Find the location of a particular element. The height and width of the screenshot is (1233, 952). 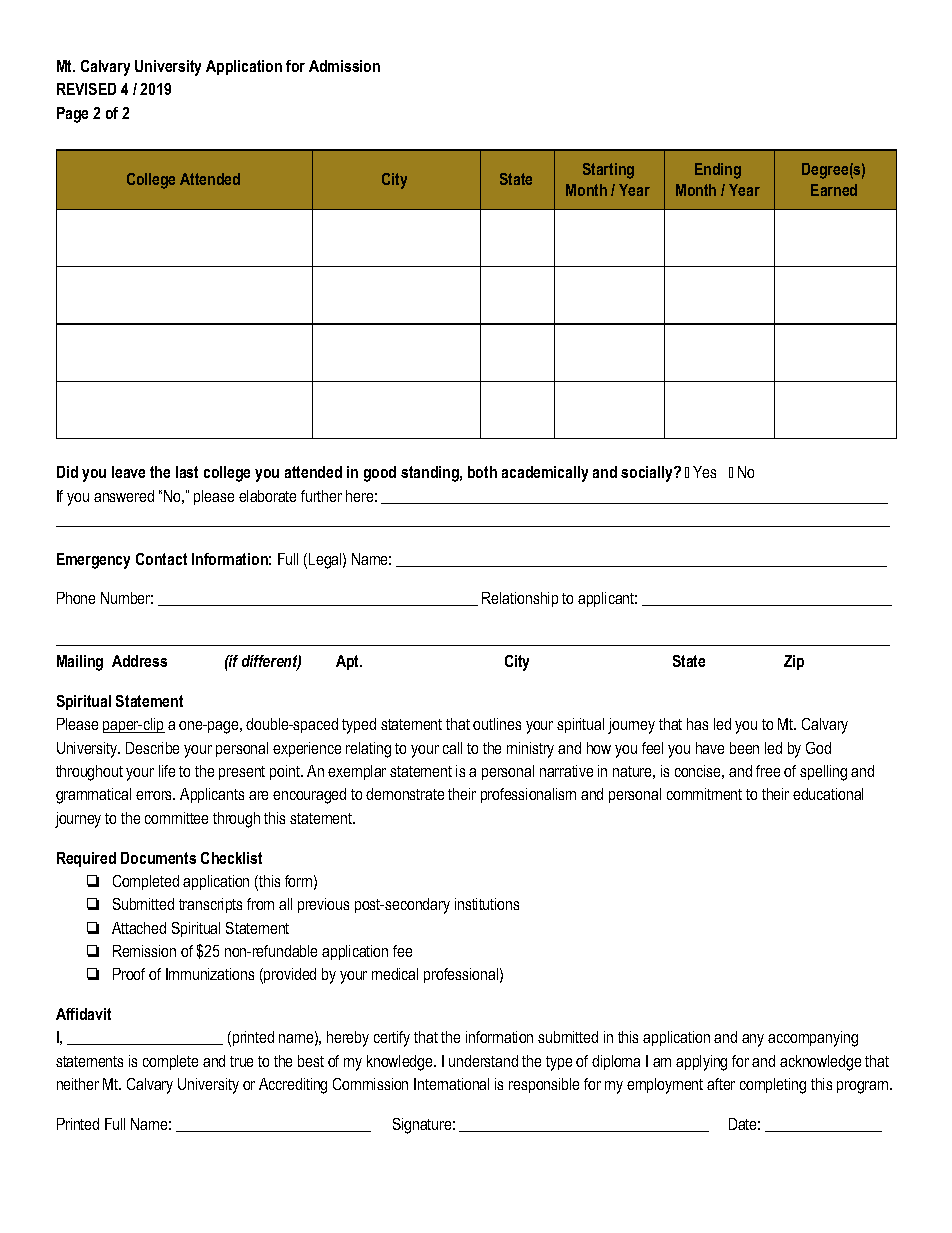

committee is located at coordinates (176, 818).
